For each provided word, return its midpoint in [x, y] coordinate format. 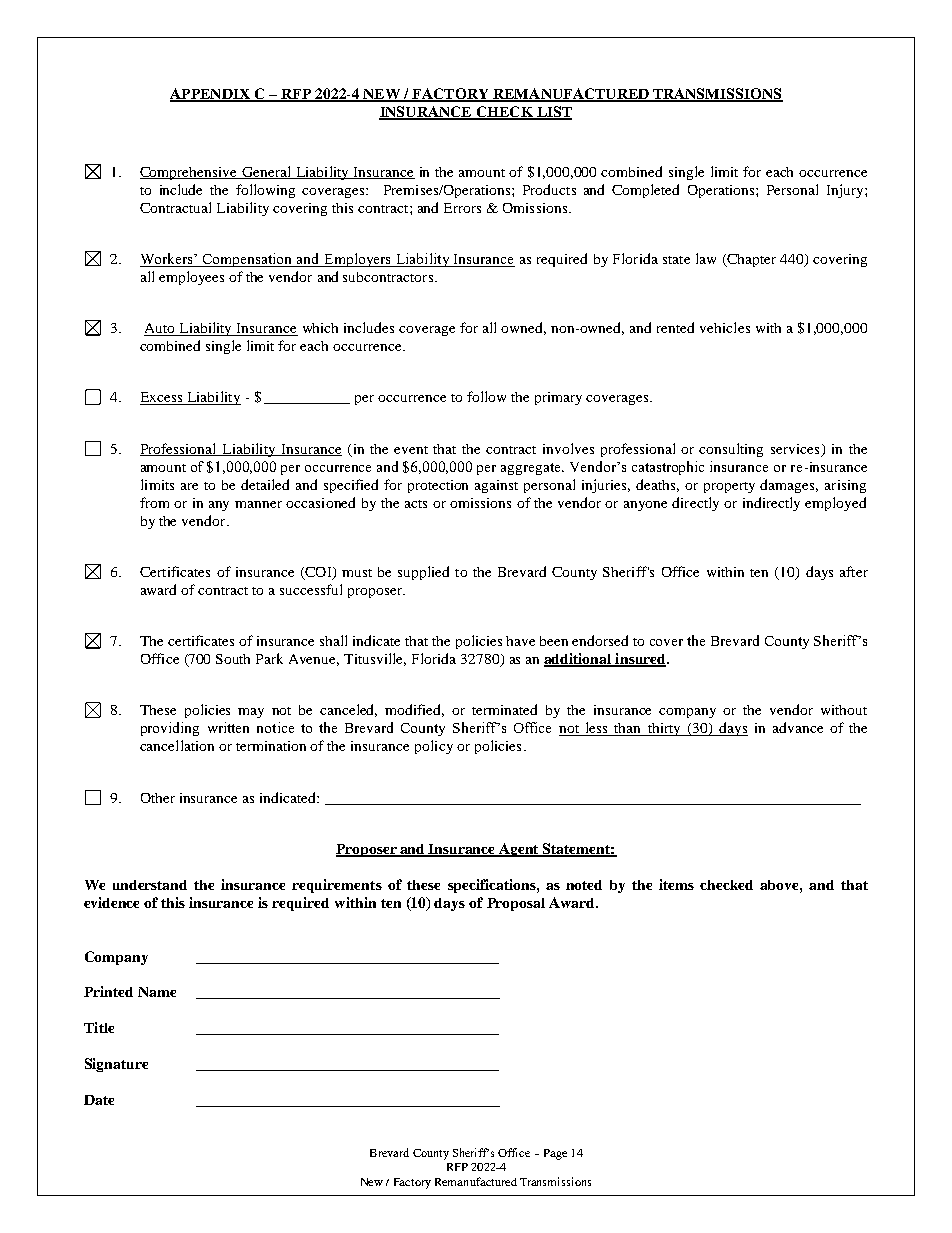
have [520, 641]
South [233, 659]
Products [549, 189]
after [854, 571]
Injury [846, 191]
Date [99, 1100]
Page [555, 1154]
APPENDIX [211, 94]
